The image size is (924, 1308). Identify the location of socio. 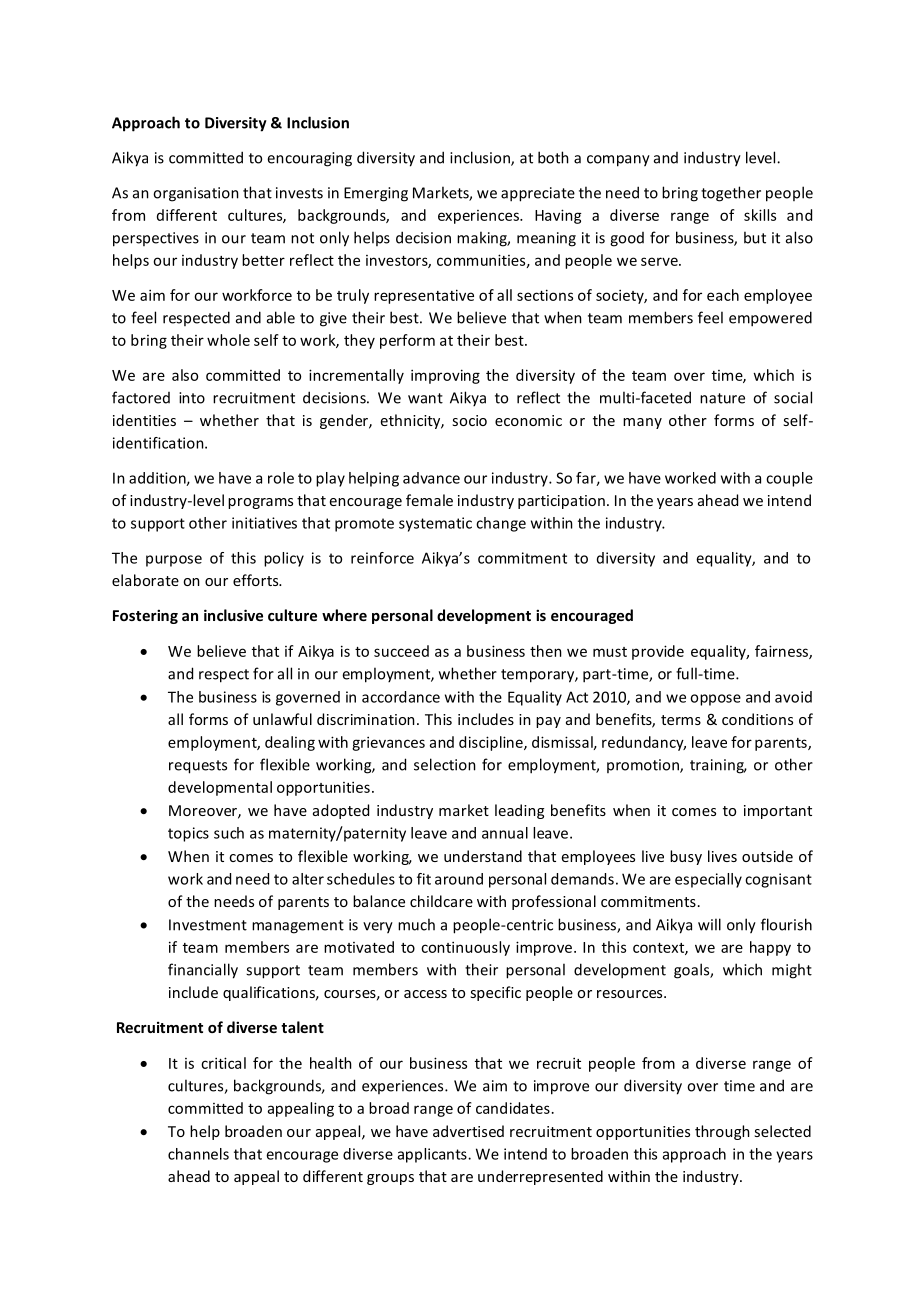
(469, 420).
